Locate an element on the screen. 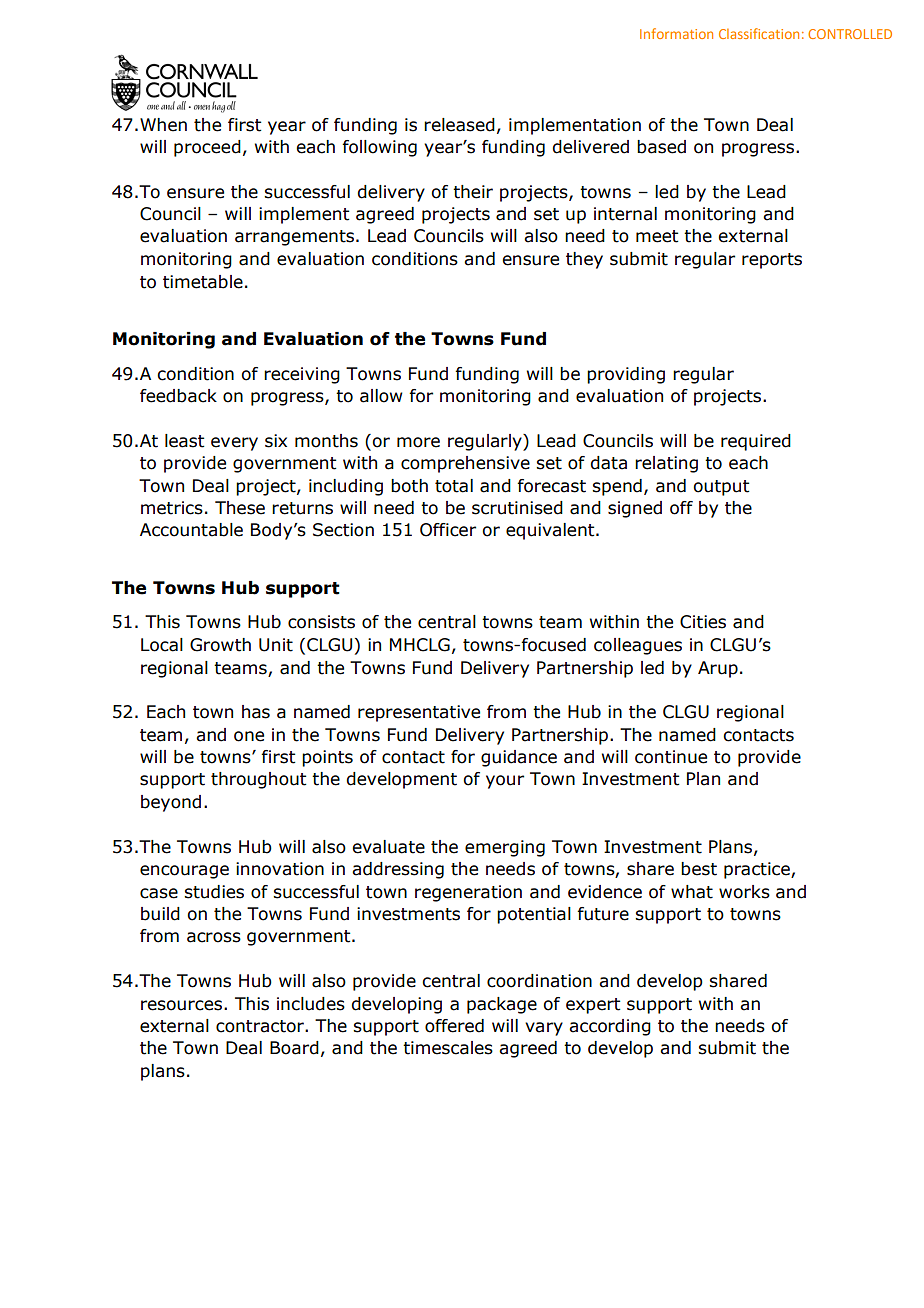  according is located at coordinates (610, 1027).
